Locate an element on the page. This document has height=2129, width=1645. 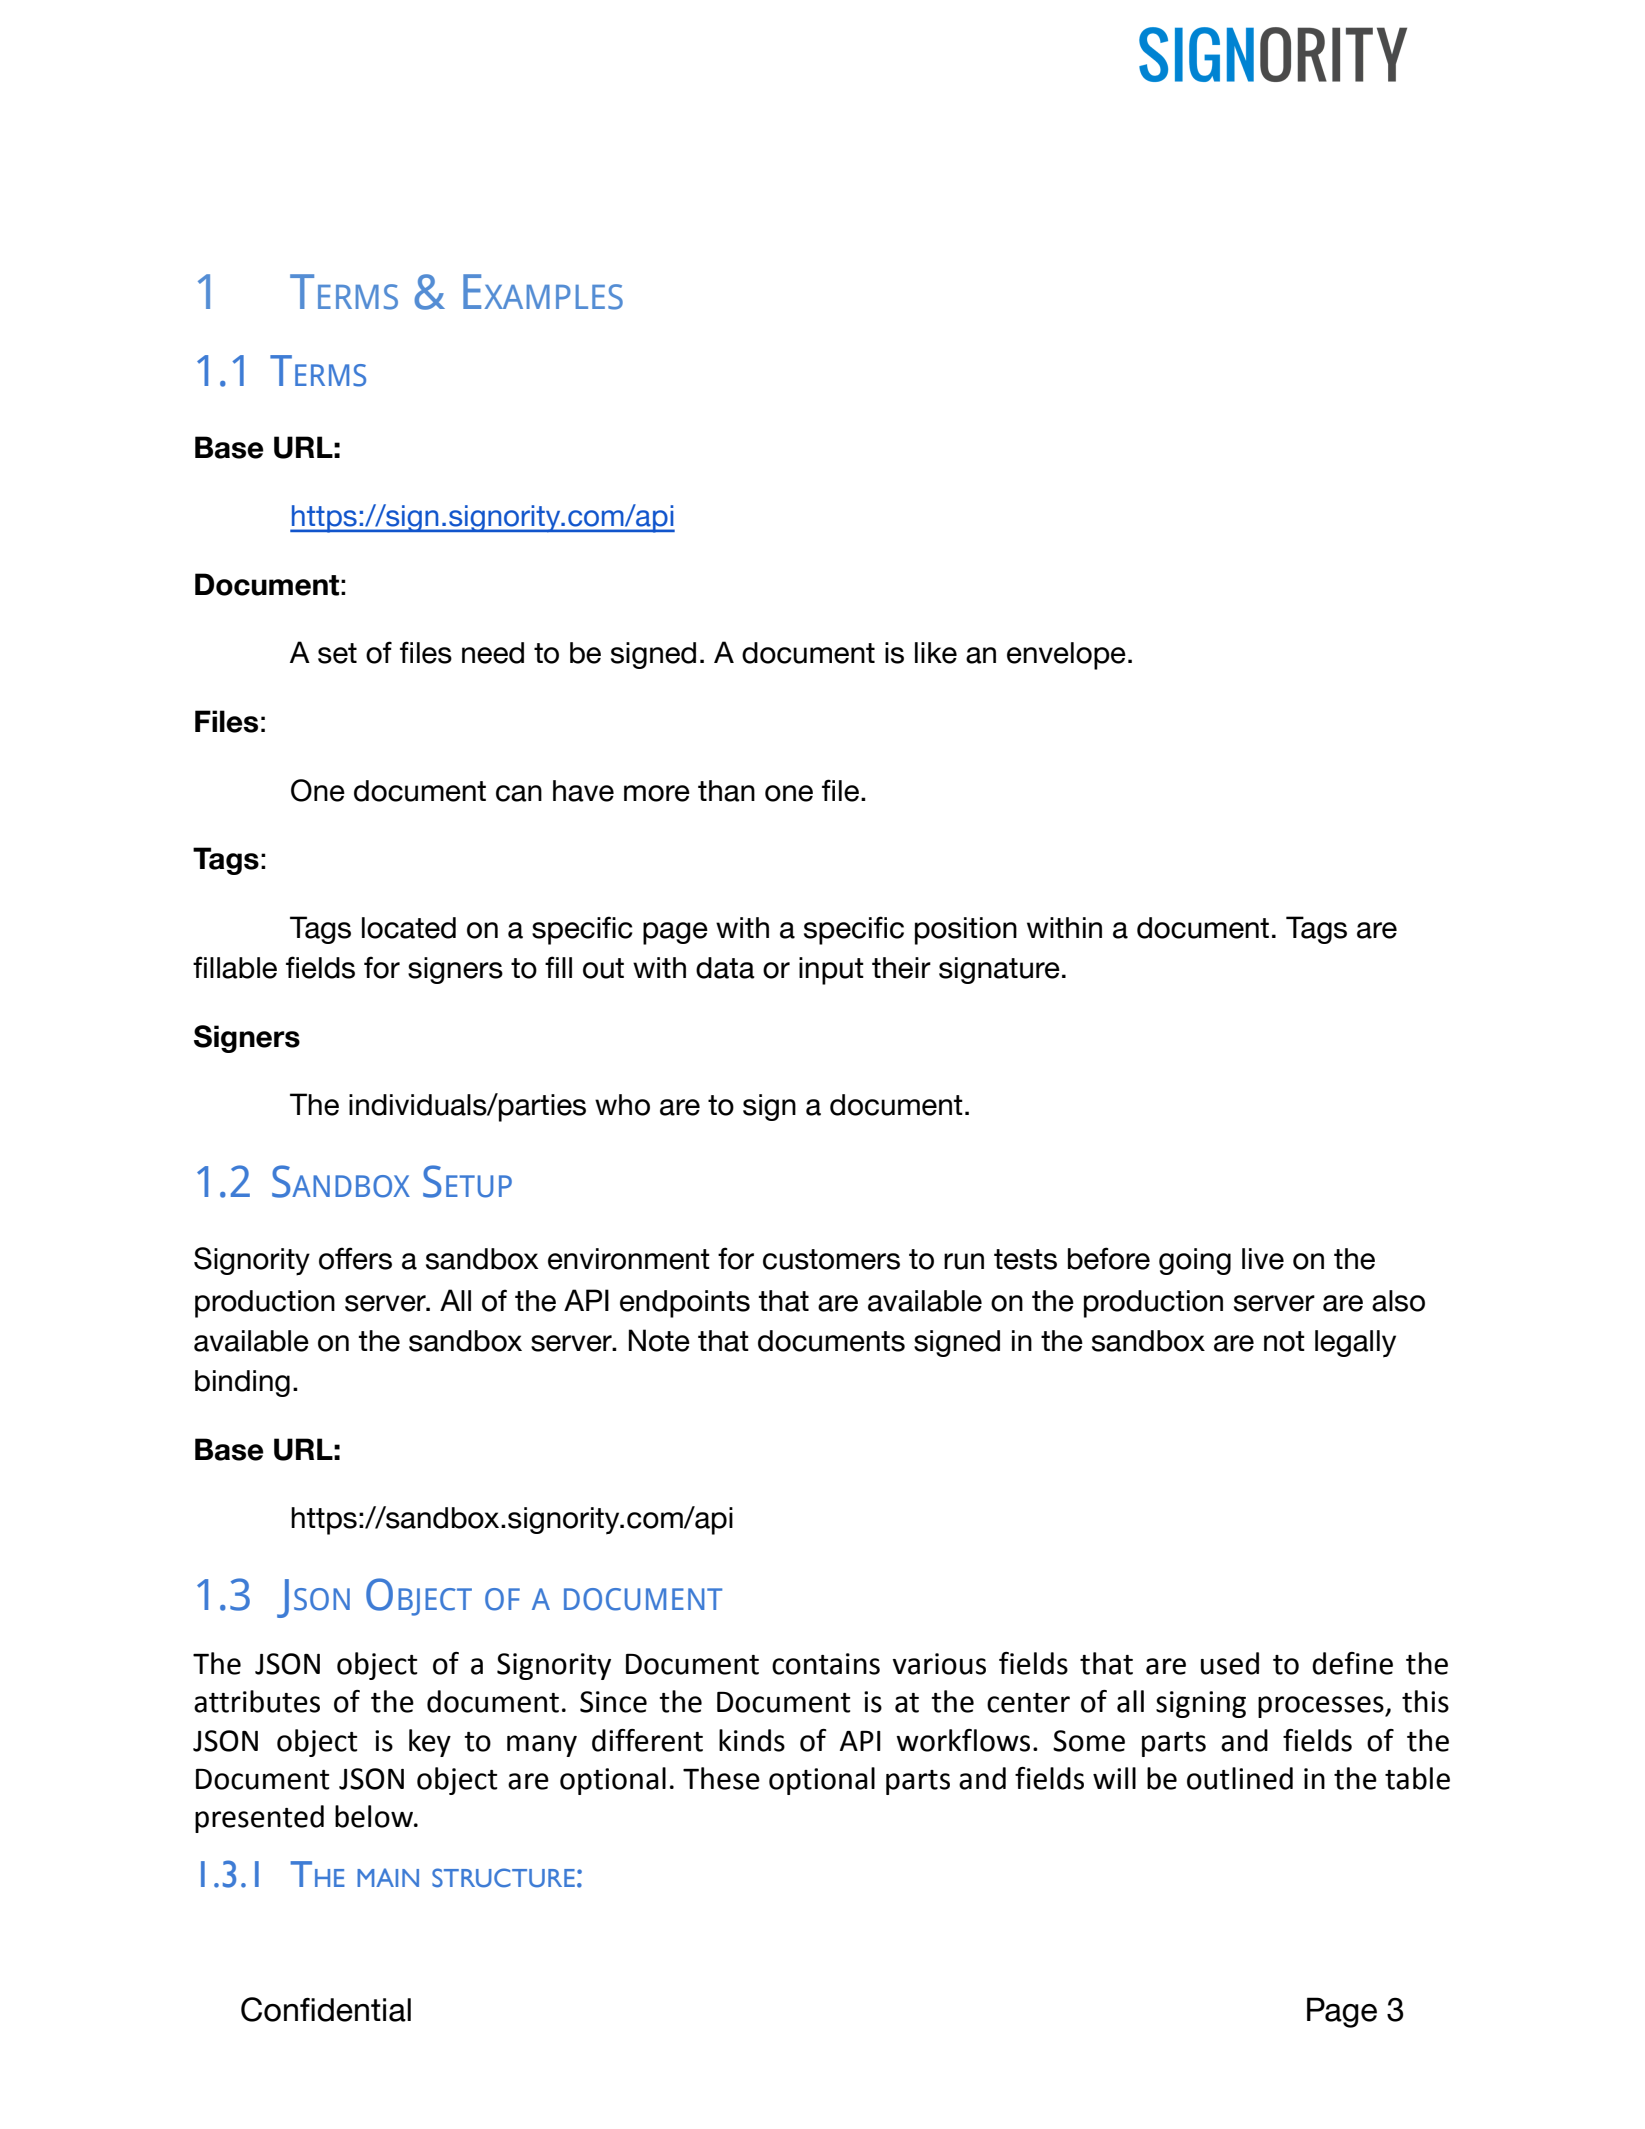
their is located at coordinates (901, 968).
